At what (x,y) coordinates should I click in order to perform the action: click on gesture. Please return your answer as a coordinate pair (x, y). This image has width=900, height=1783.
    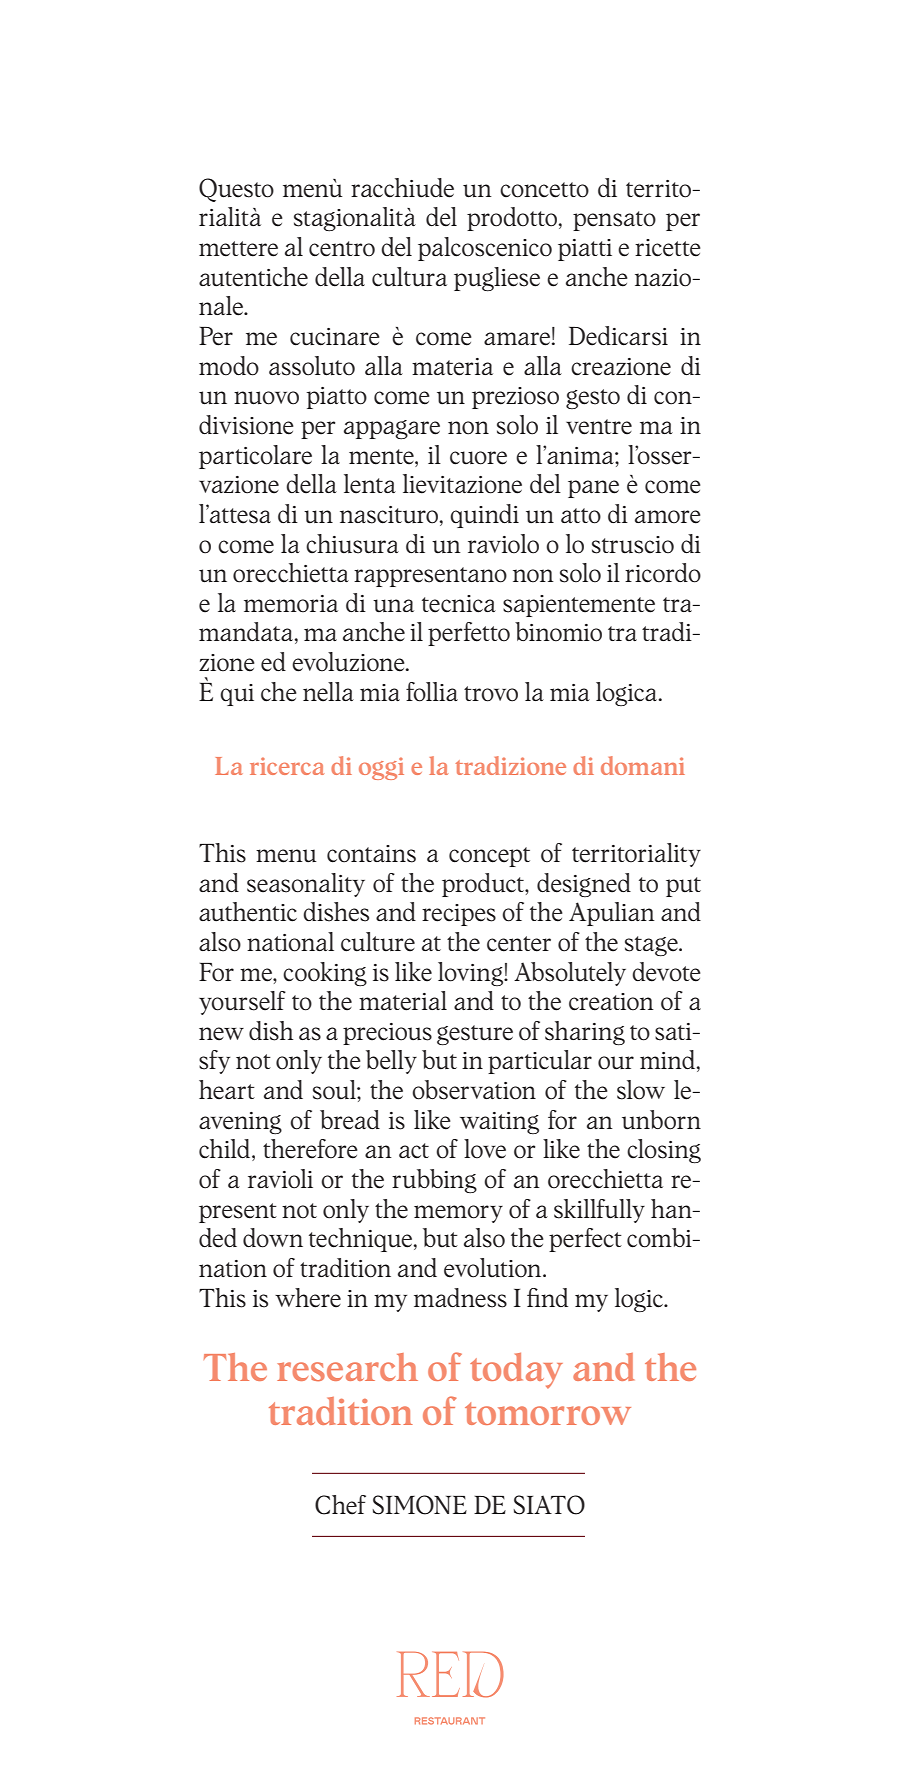
    Looking at the image, I should click on (475, 1035).
